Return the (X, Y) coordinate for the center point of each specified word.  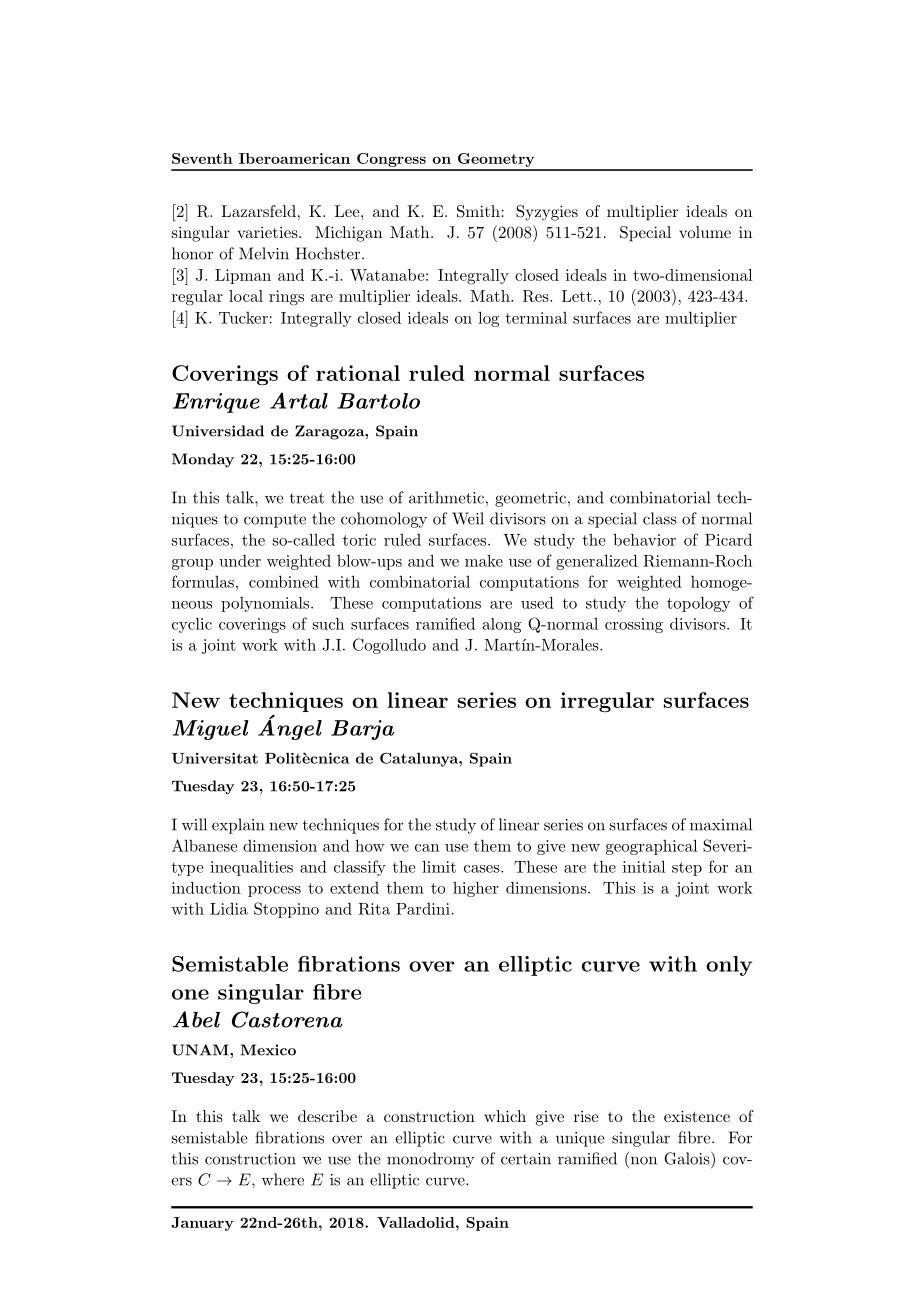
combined (284, 581)
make (484, 560)
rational (358, 373)
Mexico (268, 1050)
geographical (651, 847)
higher (475, 889)
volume (705, 232)
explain (238, 826)
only (729, 966)
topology (699, 604)
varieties (268, 232)
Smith (478, 211)
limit (439, 866)
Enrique (216, 403)
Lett (577, 296)
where (282, 1179)
